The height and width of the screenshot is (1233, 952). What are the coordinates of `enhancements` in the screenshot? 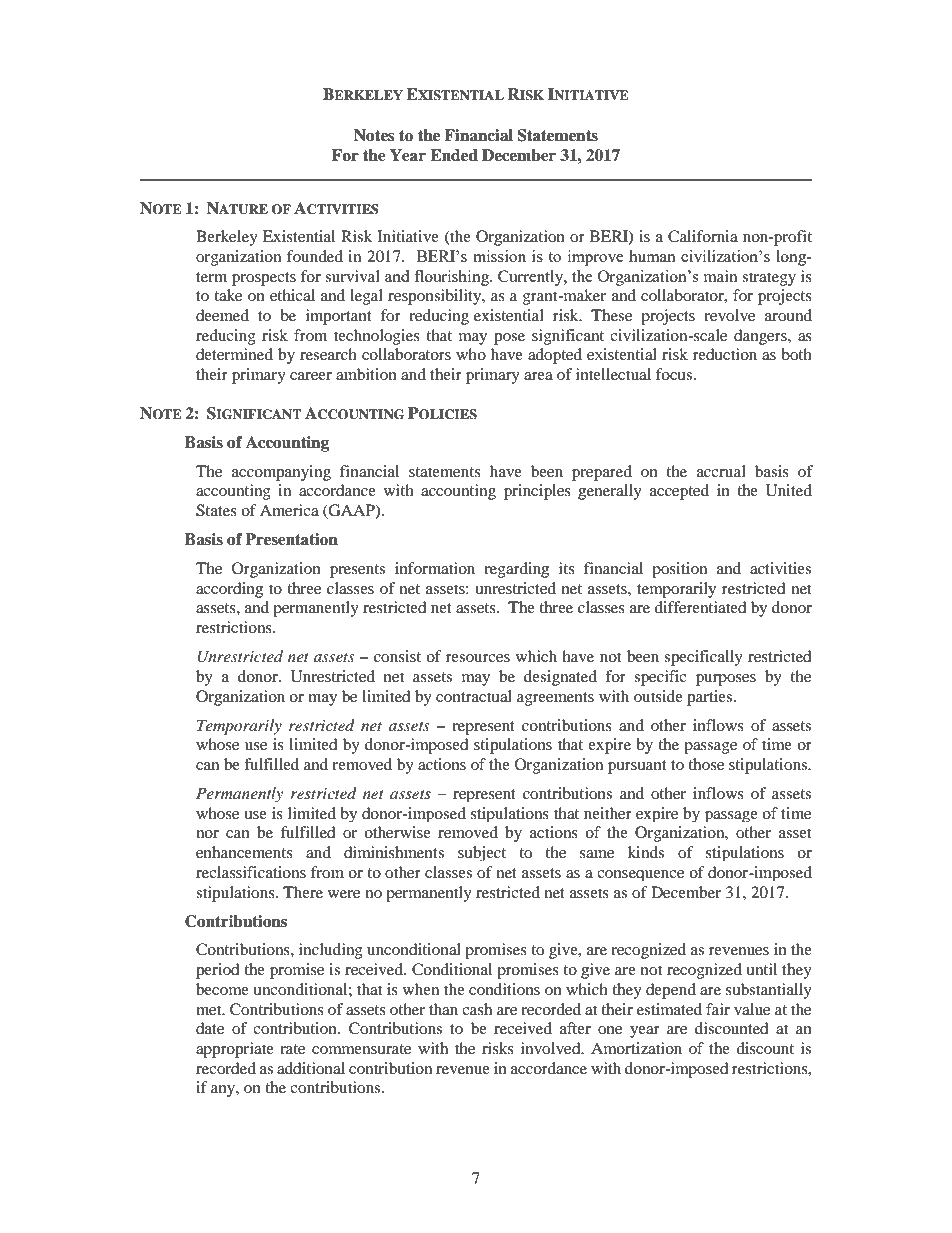 It's located at (244, 852).
